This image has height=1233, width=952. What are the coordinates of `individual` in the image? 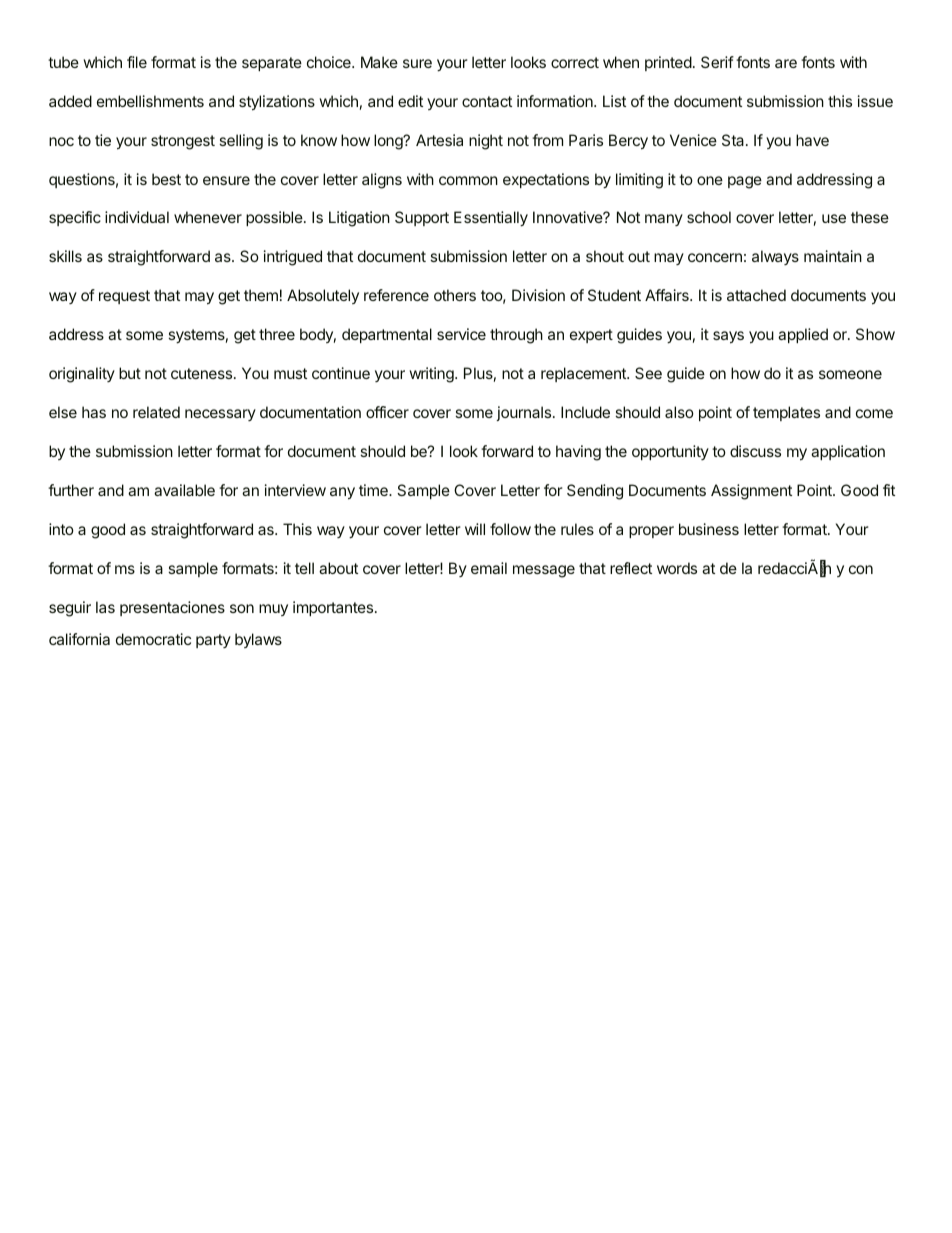 It's located at (137, 217).
